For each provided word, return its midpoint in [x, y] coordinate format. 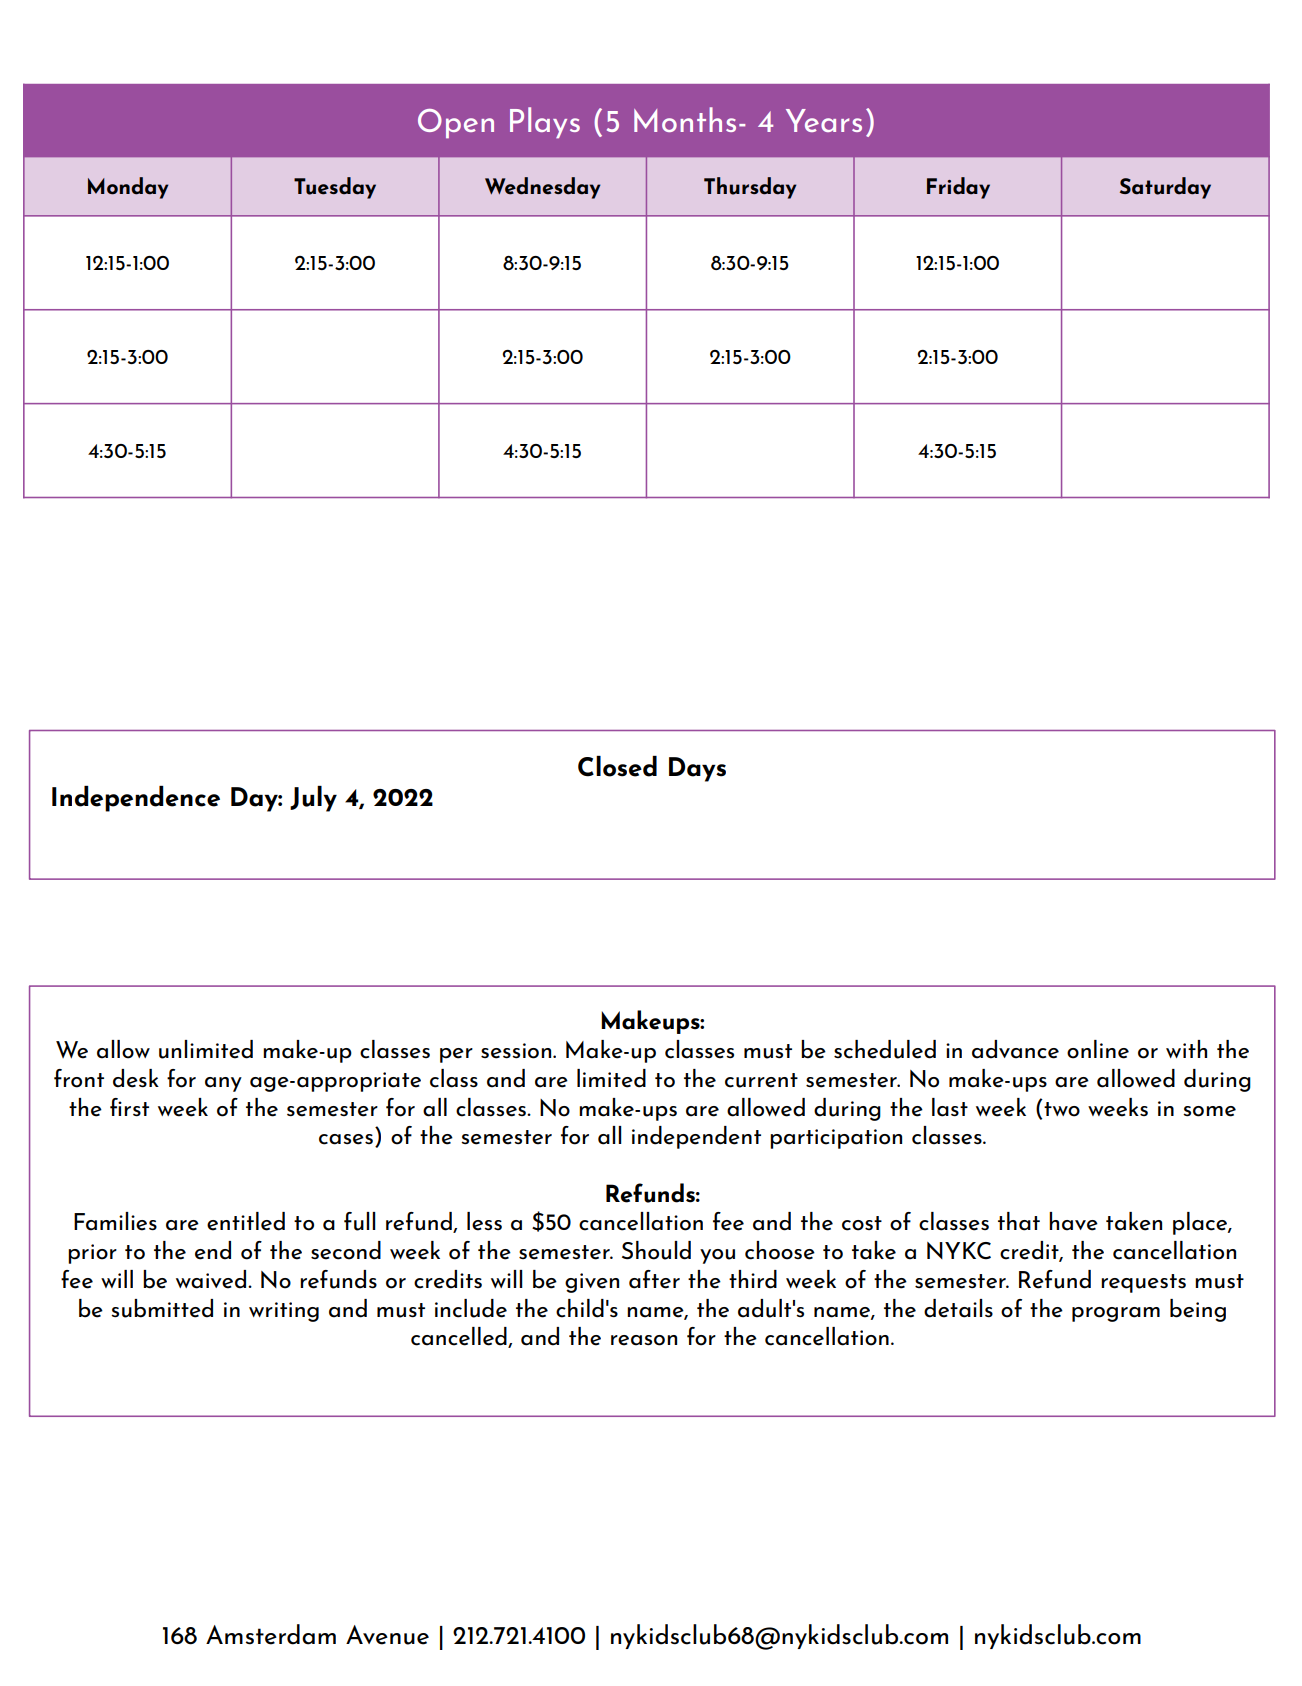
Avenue [387, 1635]
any [223, 1084]
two [1062, 1109]
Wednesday [543, 188]
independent [696, 1137]
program [1116, 1314]
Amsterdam [271, 1634]
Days [697, 769]
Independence [136, 799]
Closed [617, 766]
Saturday [1165, 188]
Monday [128, 188]
